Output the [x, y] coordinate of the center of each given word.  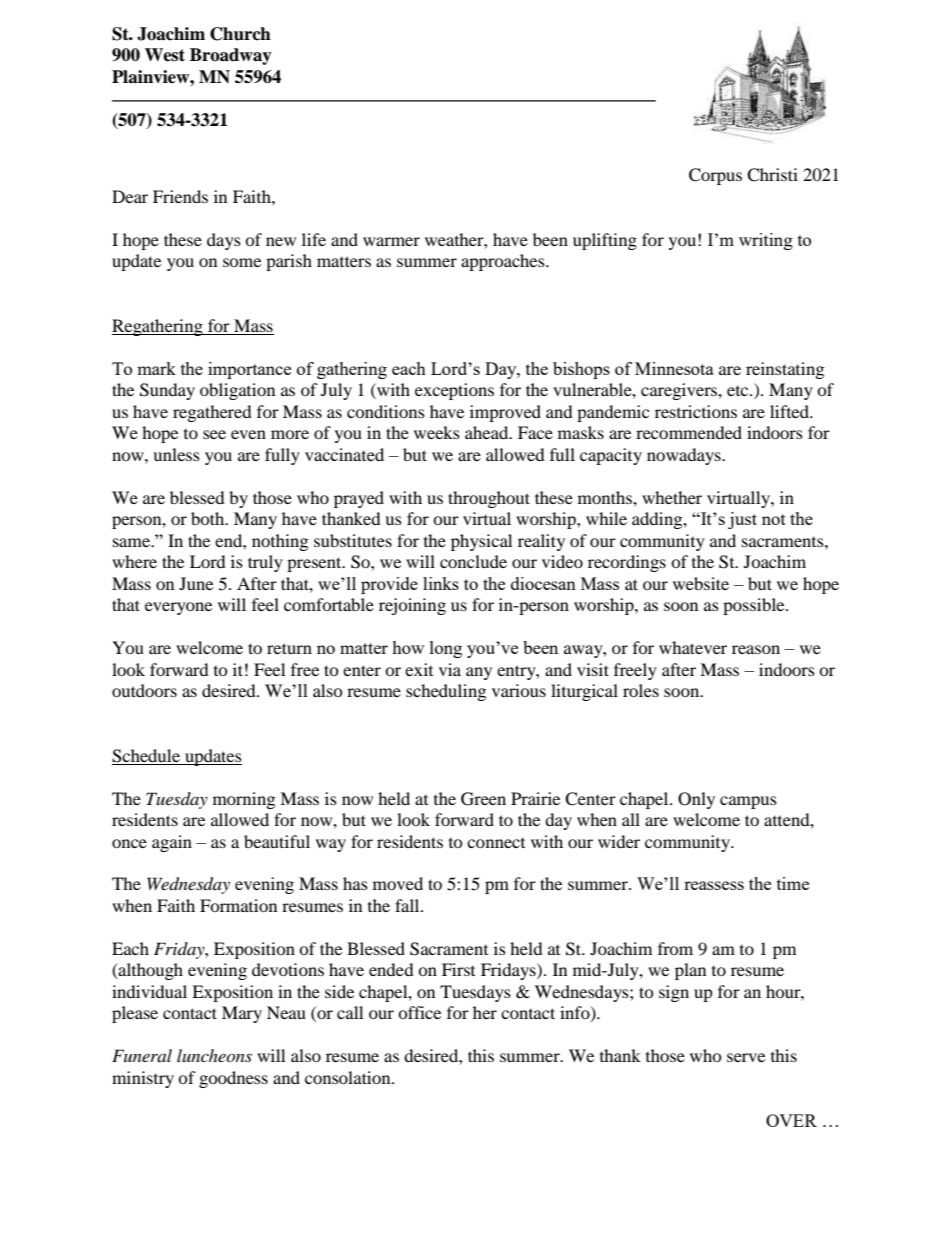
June [196, 583]
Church [240, 34]
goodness [233, 1079]
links [441, 583]
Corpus [715, 176]
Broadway [231, 56]
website [701, 583]
